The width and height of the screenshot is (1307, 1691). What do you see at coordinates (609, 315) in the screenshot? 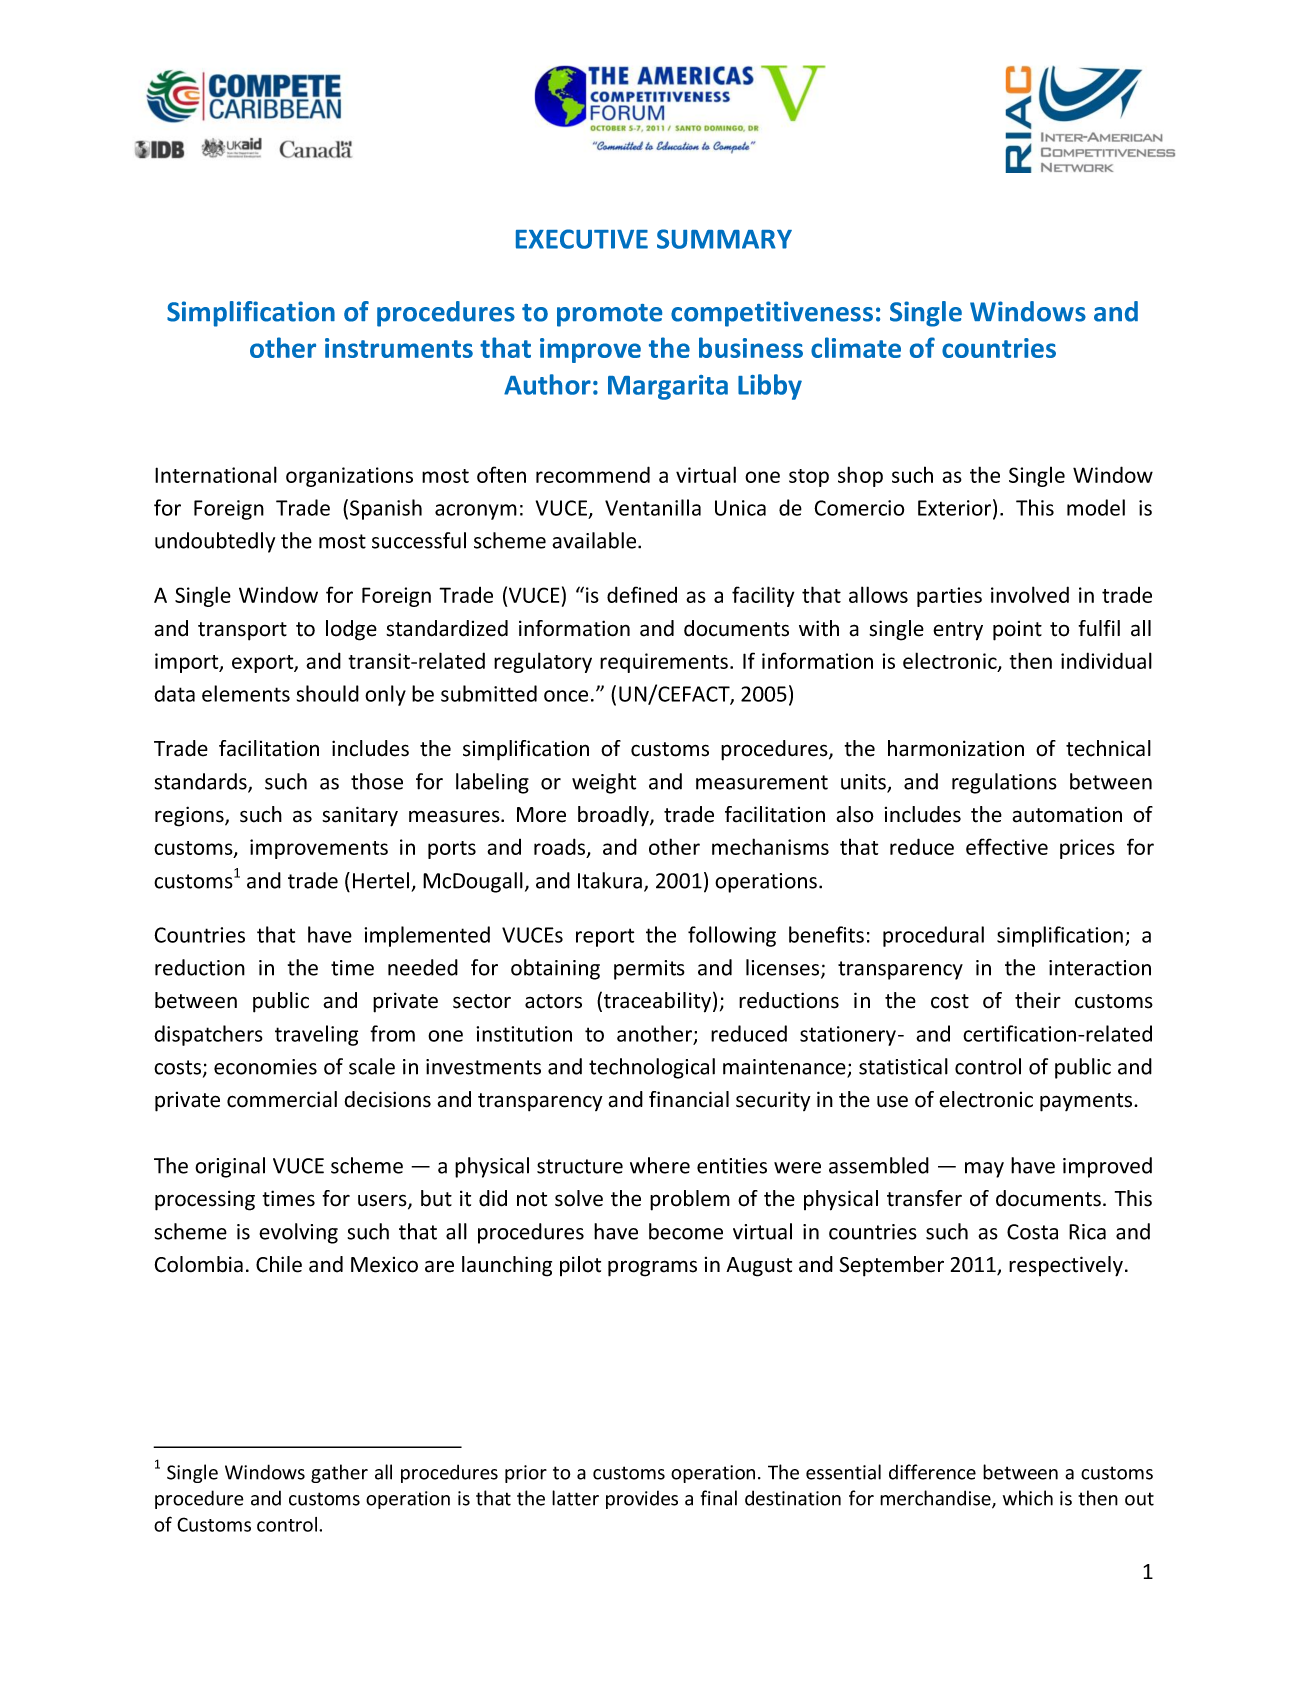
I see `promote` at bounding box center [609, 315].
